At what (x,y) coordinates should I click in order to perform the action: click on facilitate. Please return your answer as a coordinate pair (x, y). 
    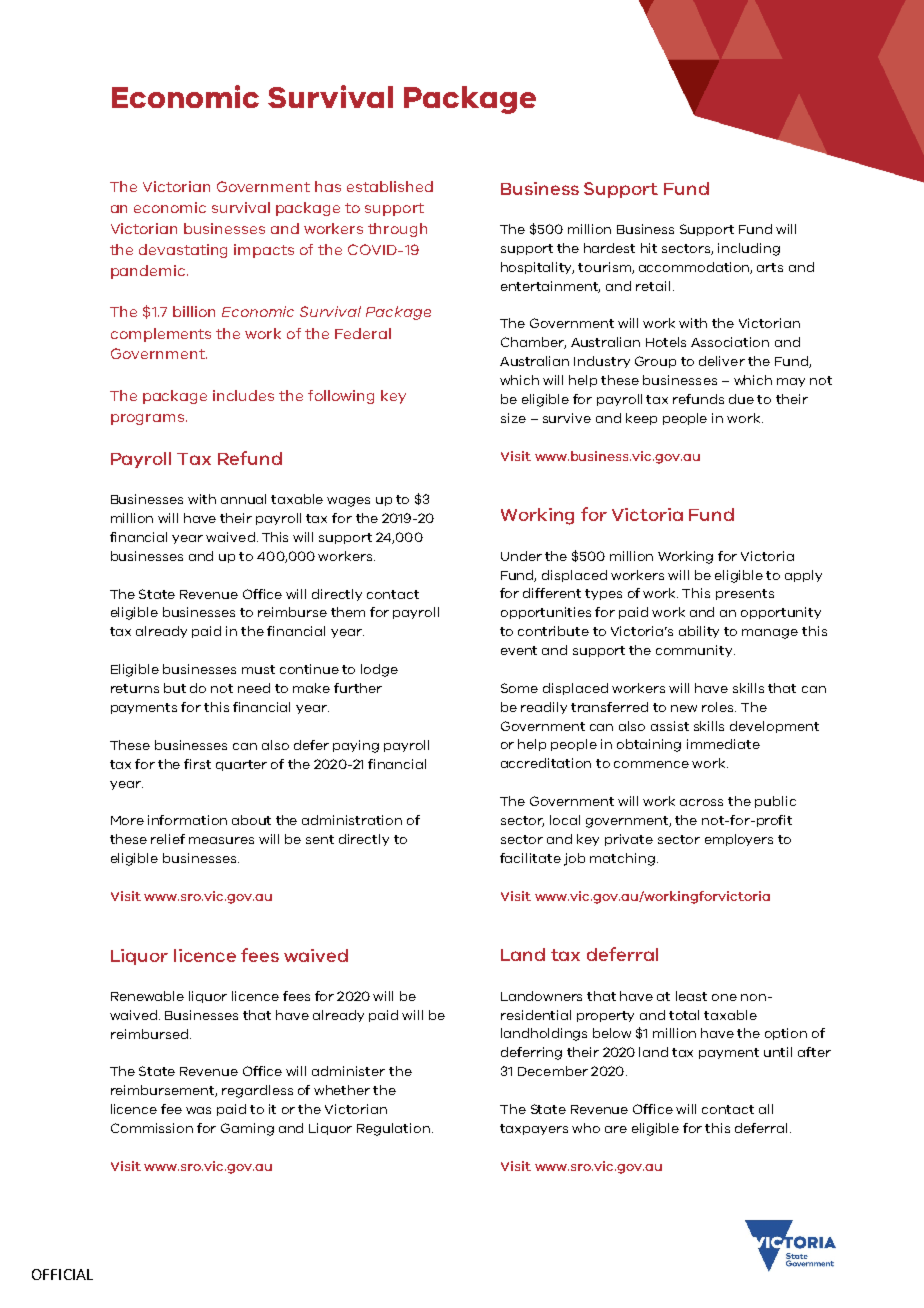
    Looking at the image, I should click on (530, 858).
